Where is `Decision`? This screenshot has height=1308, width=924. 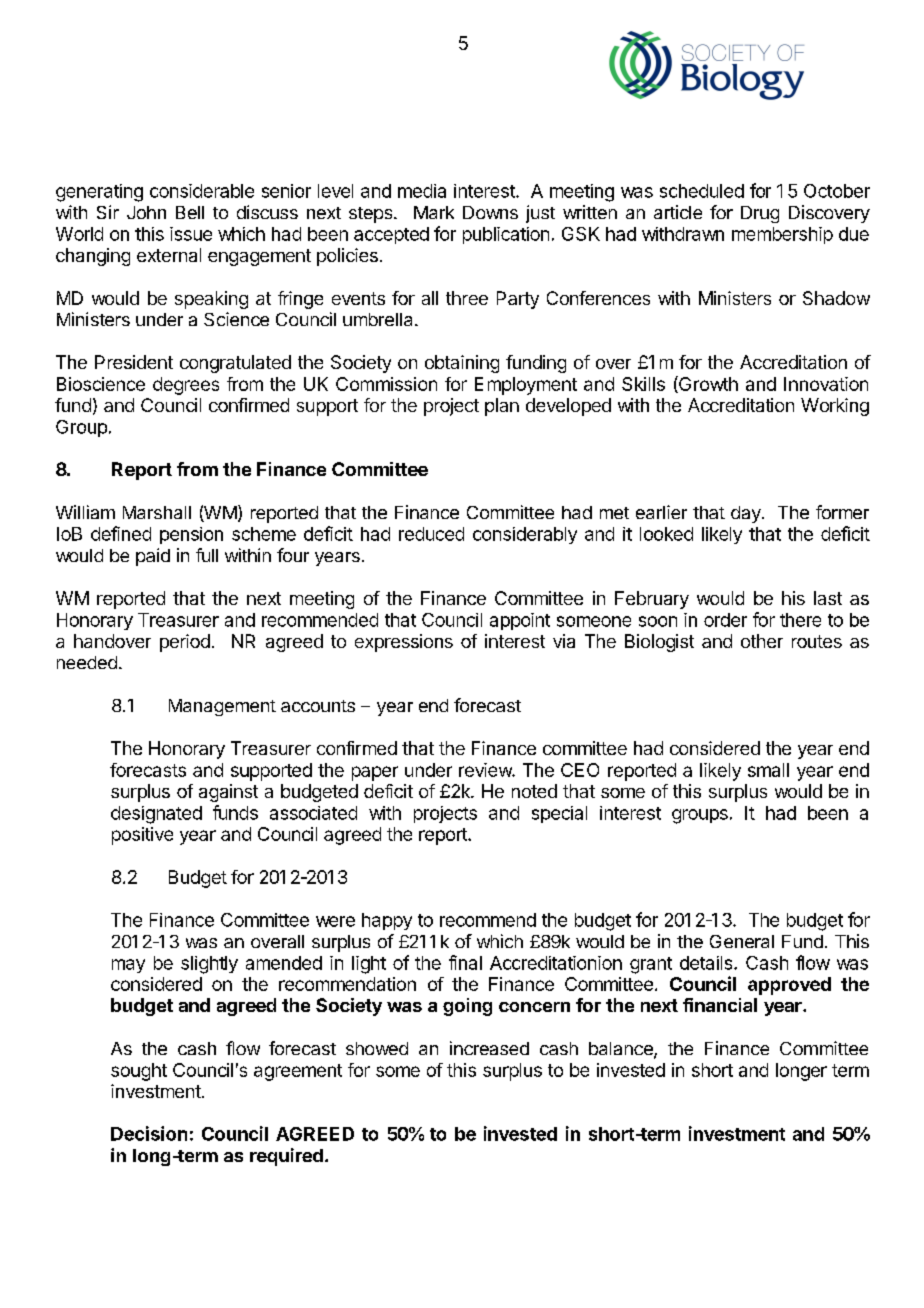
Decision is located at coordinates (149, 1133).
